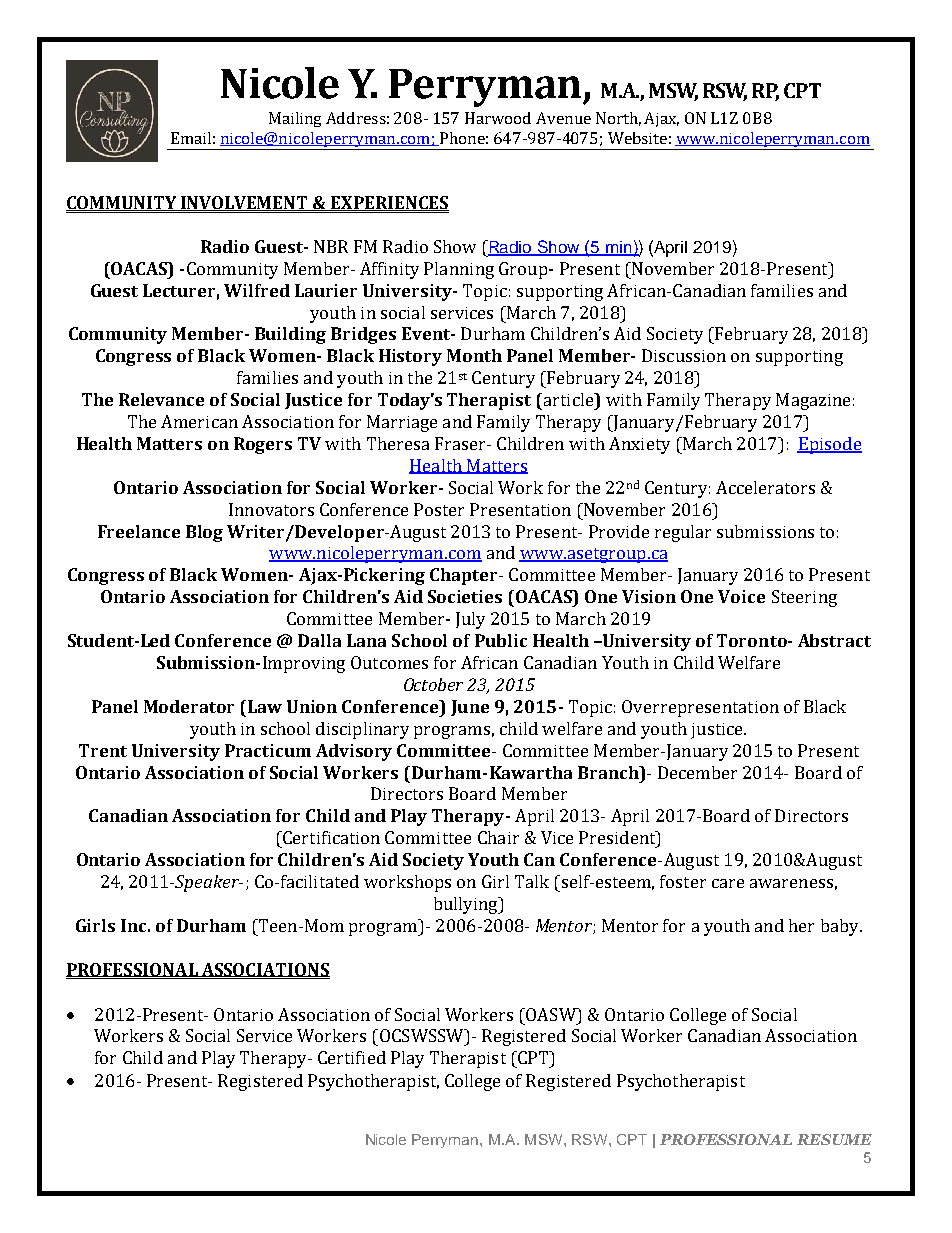 This screenshot has height=1233, width=952. Describe the element at coordinates (637, 138) in the screenshot. I see `Website` at that location.
